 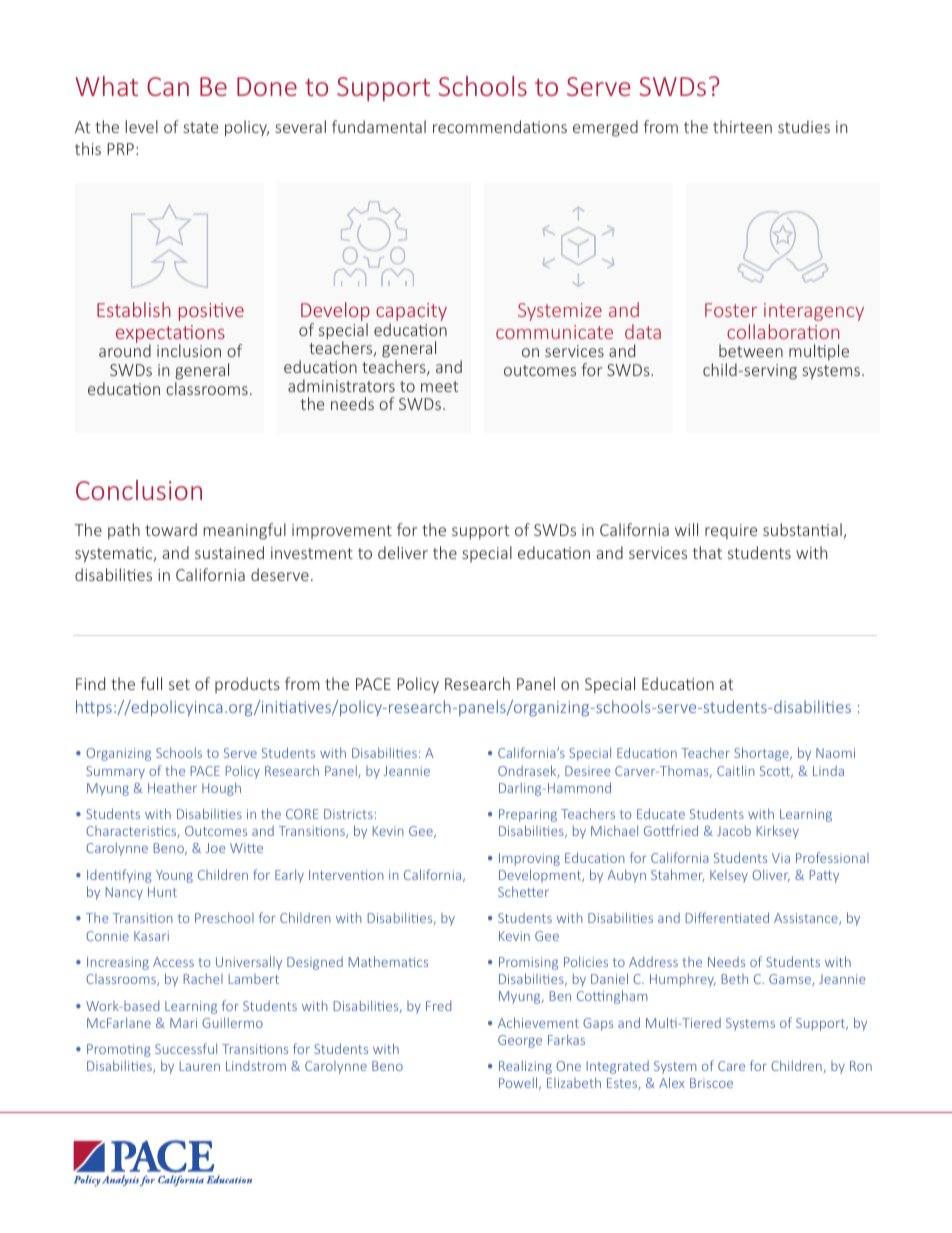 I want to click on state, so click(x=200, y=127).
